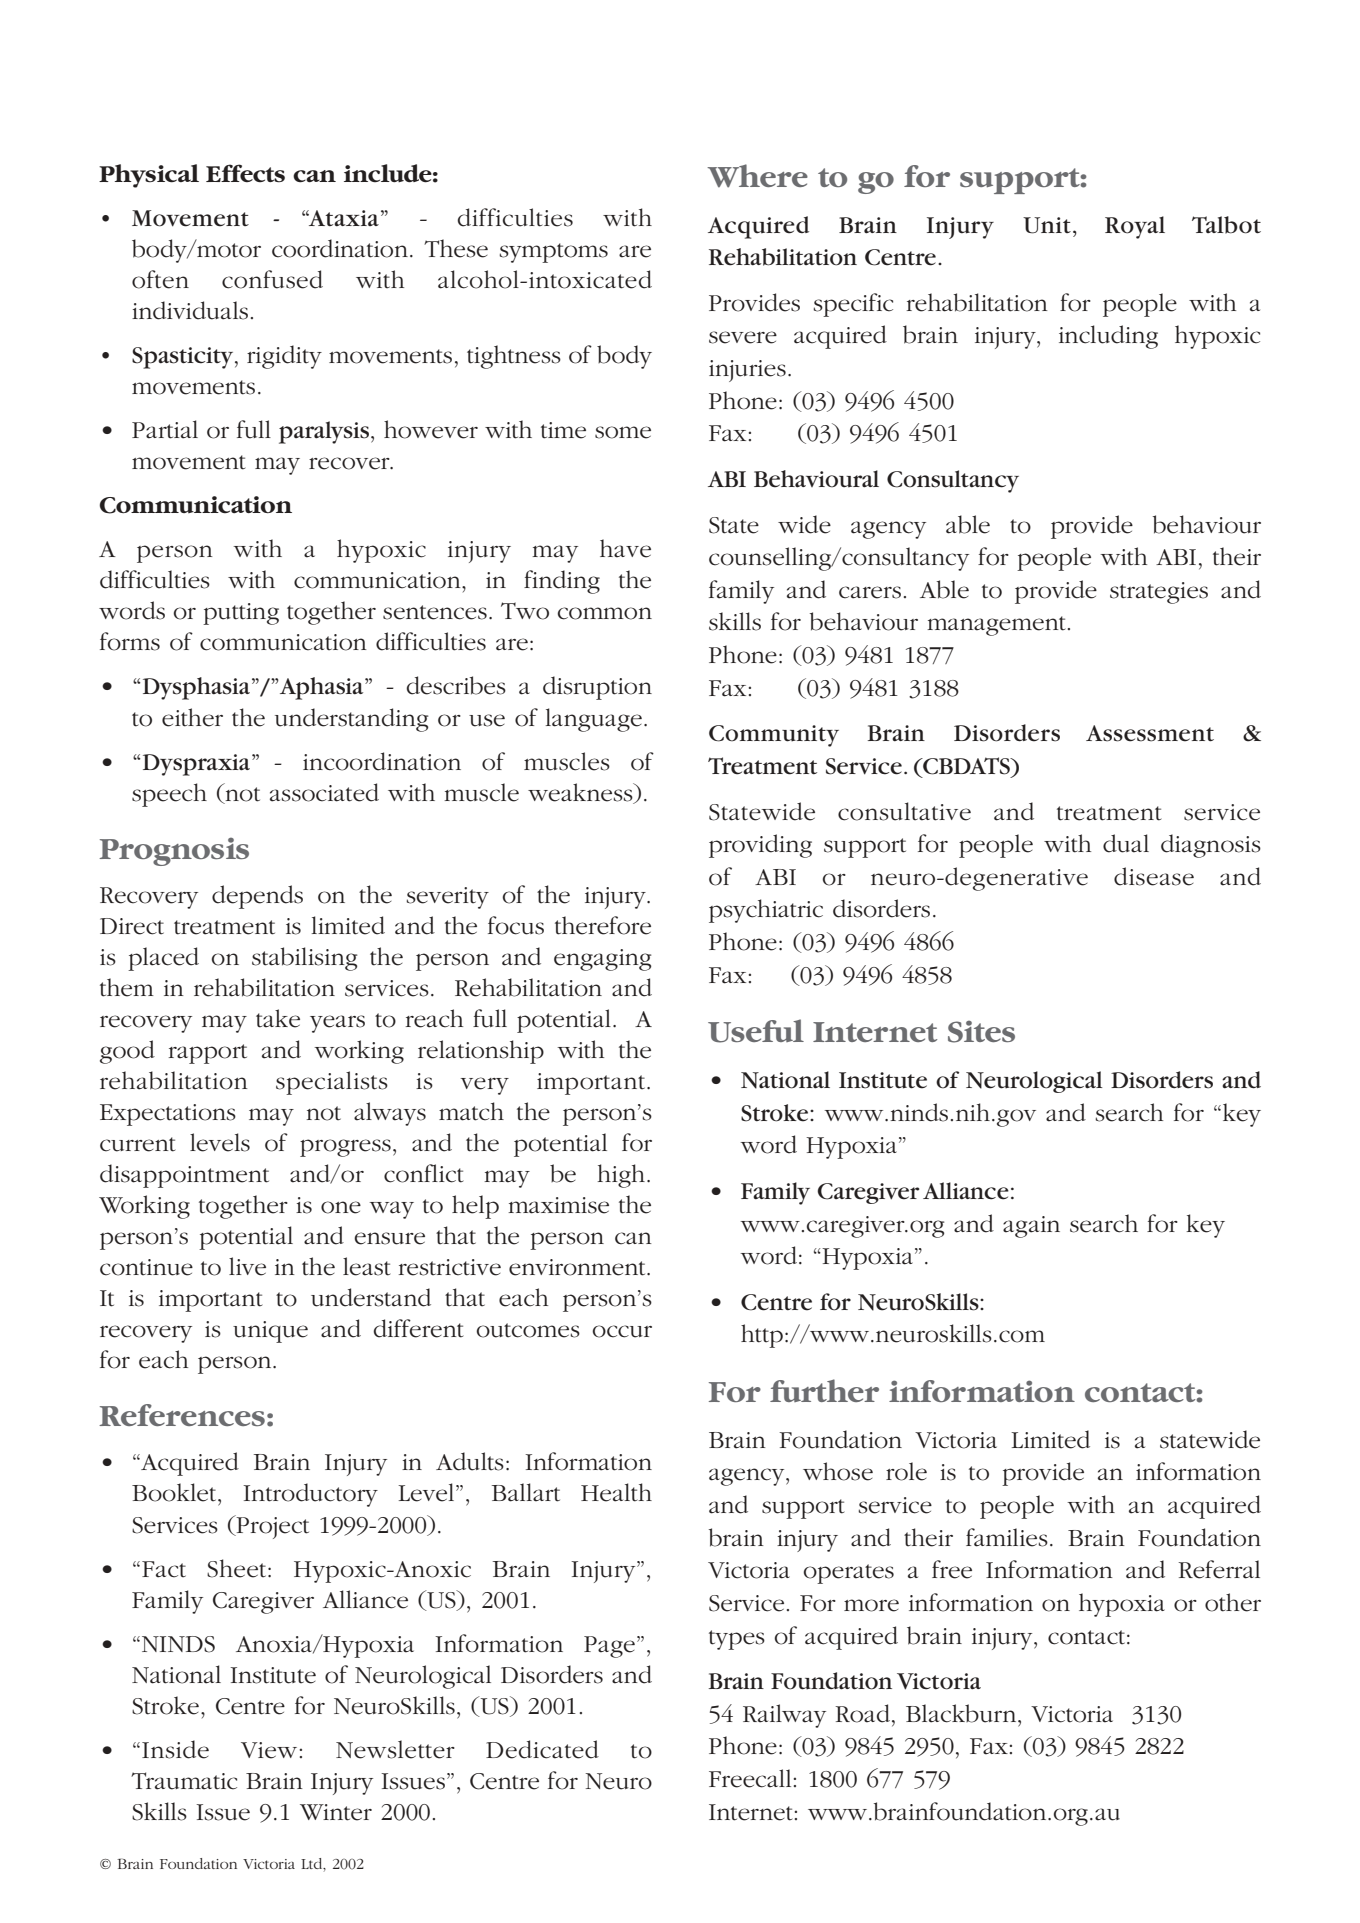 This screenshot has height=1923, width=1360. Describe the element at coordinates (757, 176) in the screenshot. I see `Where` at that location.
